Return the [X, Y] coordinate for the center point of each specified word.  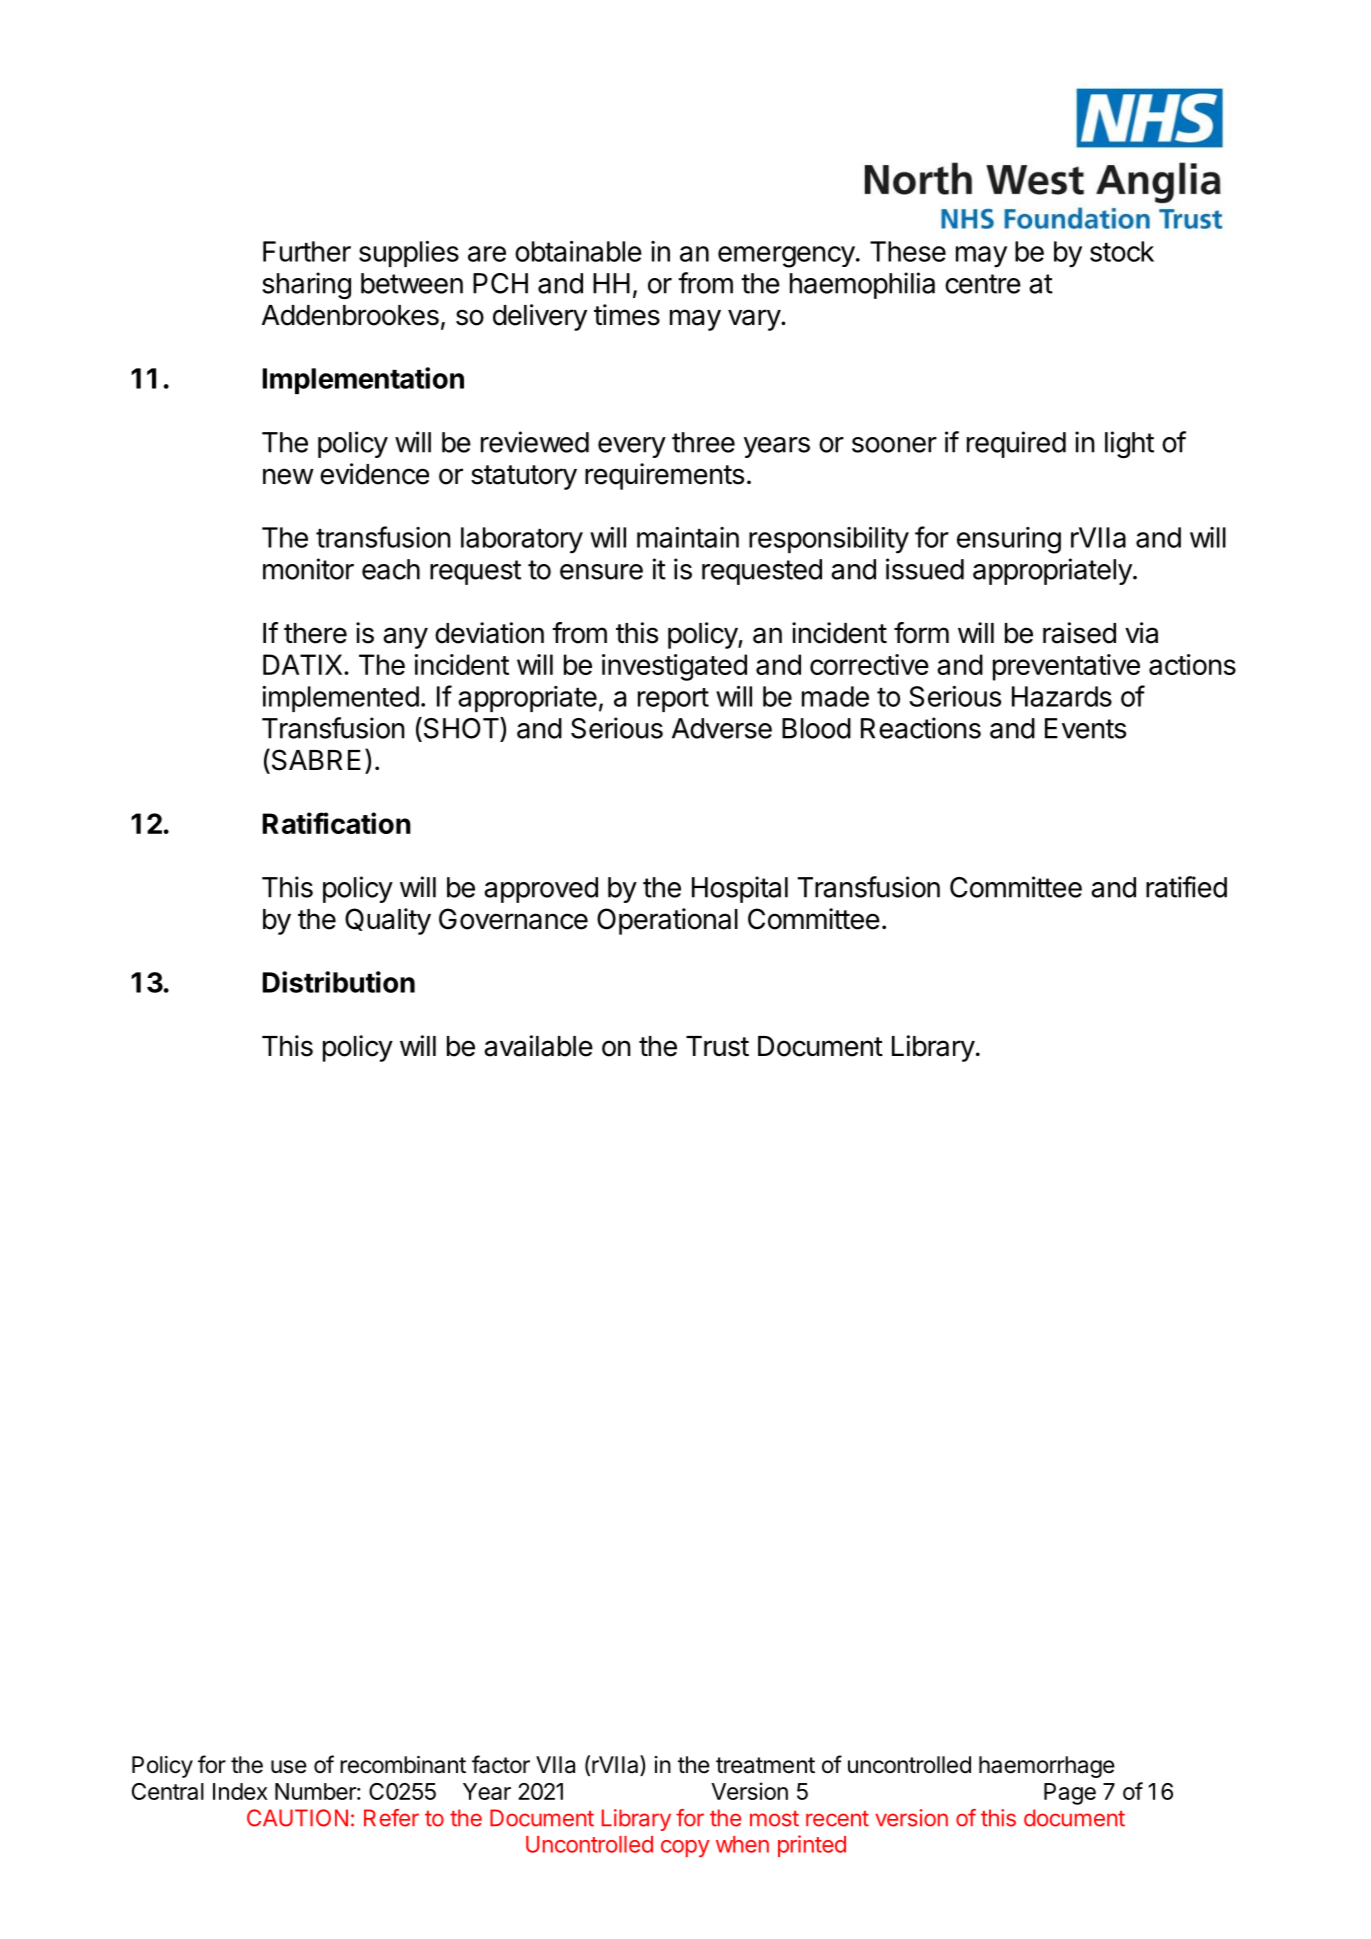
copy [685, 1848]
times [627, 315]
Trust [717, 1046]
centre [983, 284]
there [315, 633]
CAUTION [297, 1818]
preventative [1066, 667]
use [289, 1767]
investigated [674, 667]
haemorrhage [1047, 1767]
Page [1070, 1794]
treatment [765, 1765]
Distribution [339, 982]
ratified [1186, 887]
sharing [306, 285]
